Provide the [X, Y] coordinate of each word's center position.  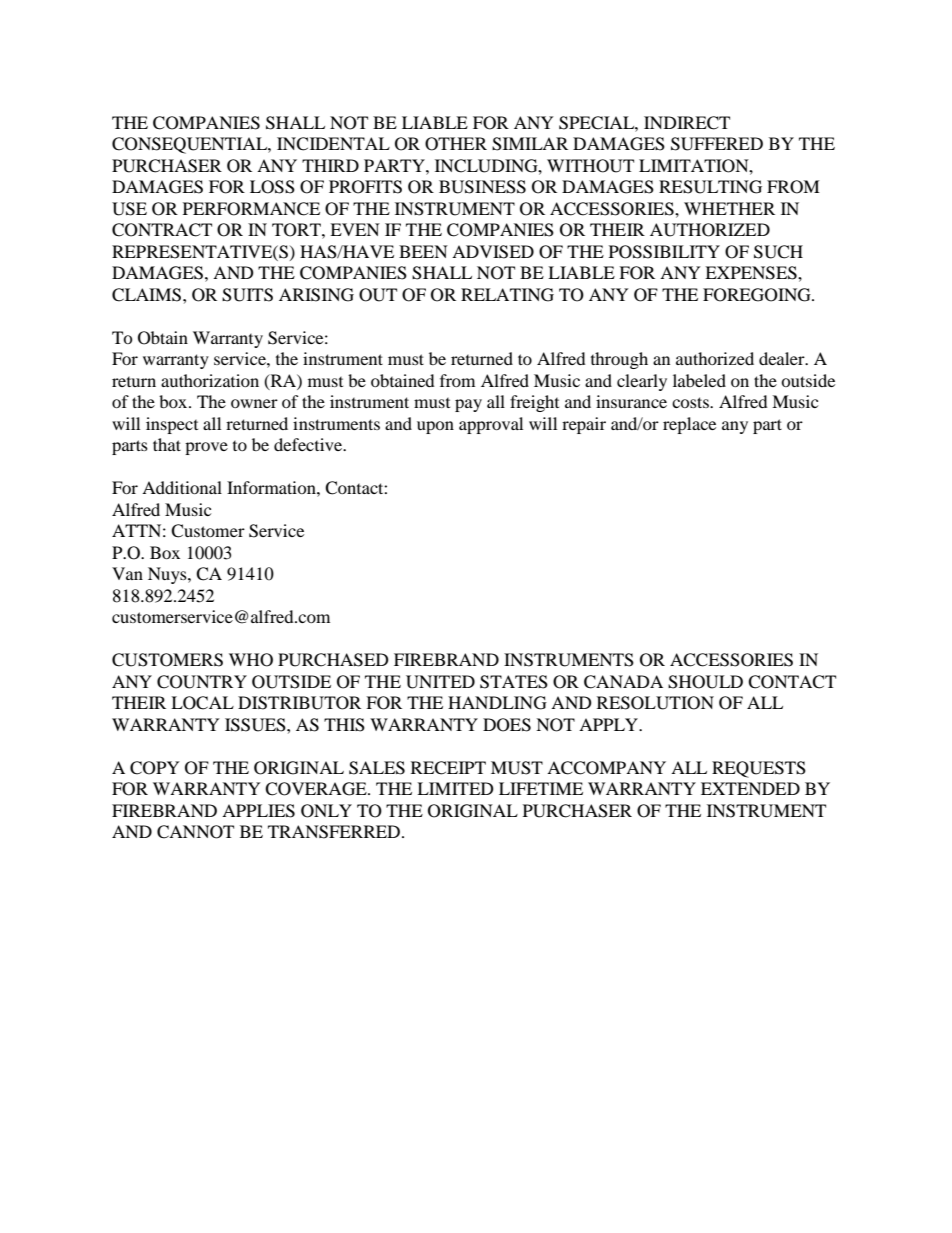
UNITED [440, 682]
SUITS [247, 295]
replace [689, 425]
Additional [182, 487]
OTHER [456, 144]
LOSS [272, 187]
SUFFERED [717, 144]
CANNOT [195, 832]
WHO [251, 660]
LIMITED [455, 788]
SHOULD [705, 682]
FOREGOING [758, 295]
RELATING [507, 295]
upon [435, 427]
